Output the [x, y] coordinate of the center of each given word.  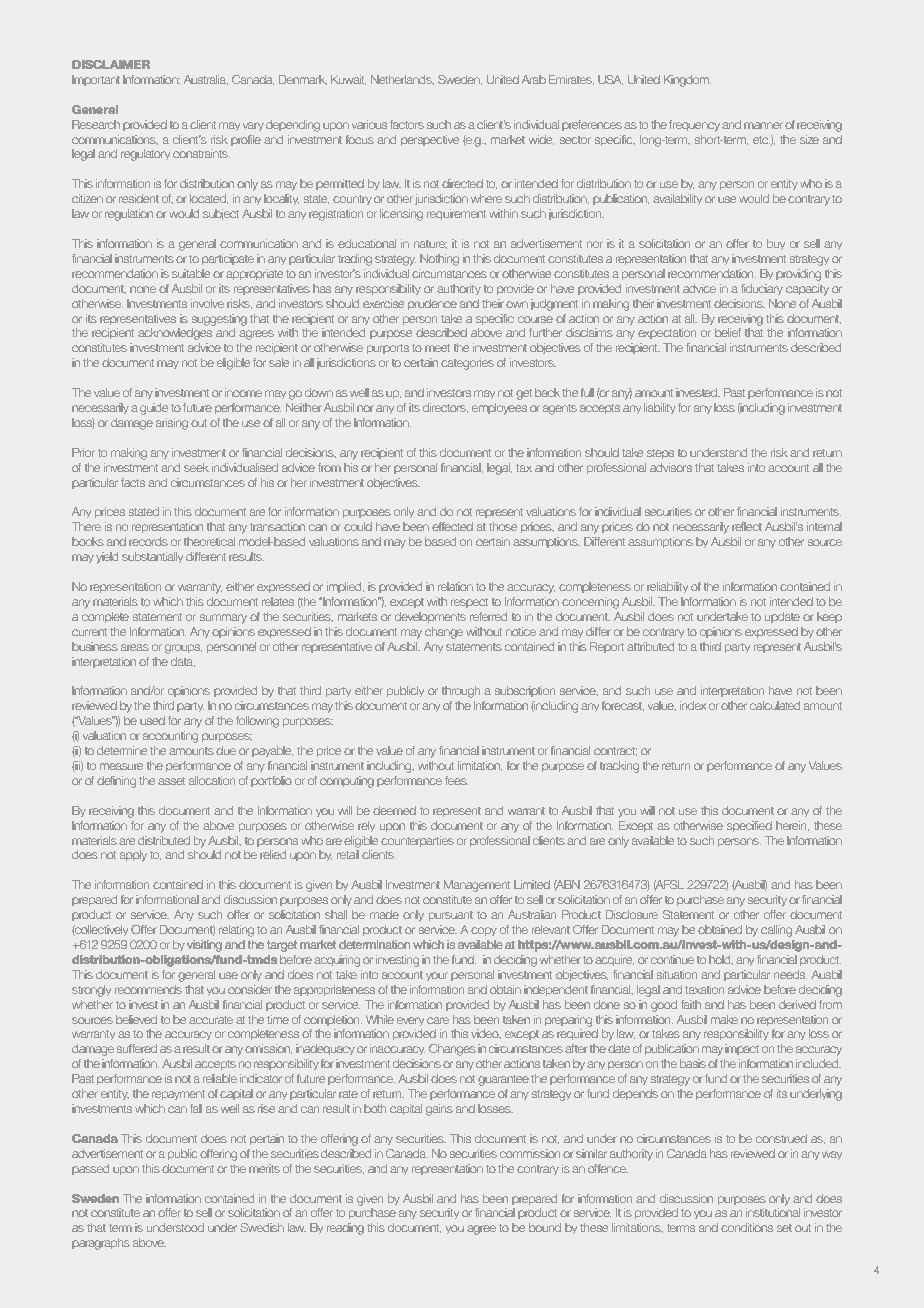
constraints [201, 153]
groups [183, 649]
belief [728, 332]
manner [763, 125]
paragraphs [101, 1244]
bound [545, 1227]
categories [467, 364]
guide [154, 409]
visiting [204, 946]
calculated [775, 705]
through [461, 692]
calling [776, 931]
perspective [430, 140]
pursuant [451, 916]
